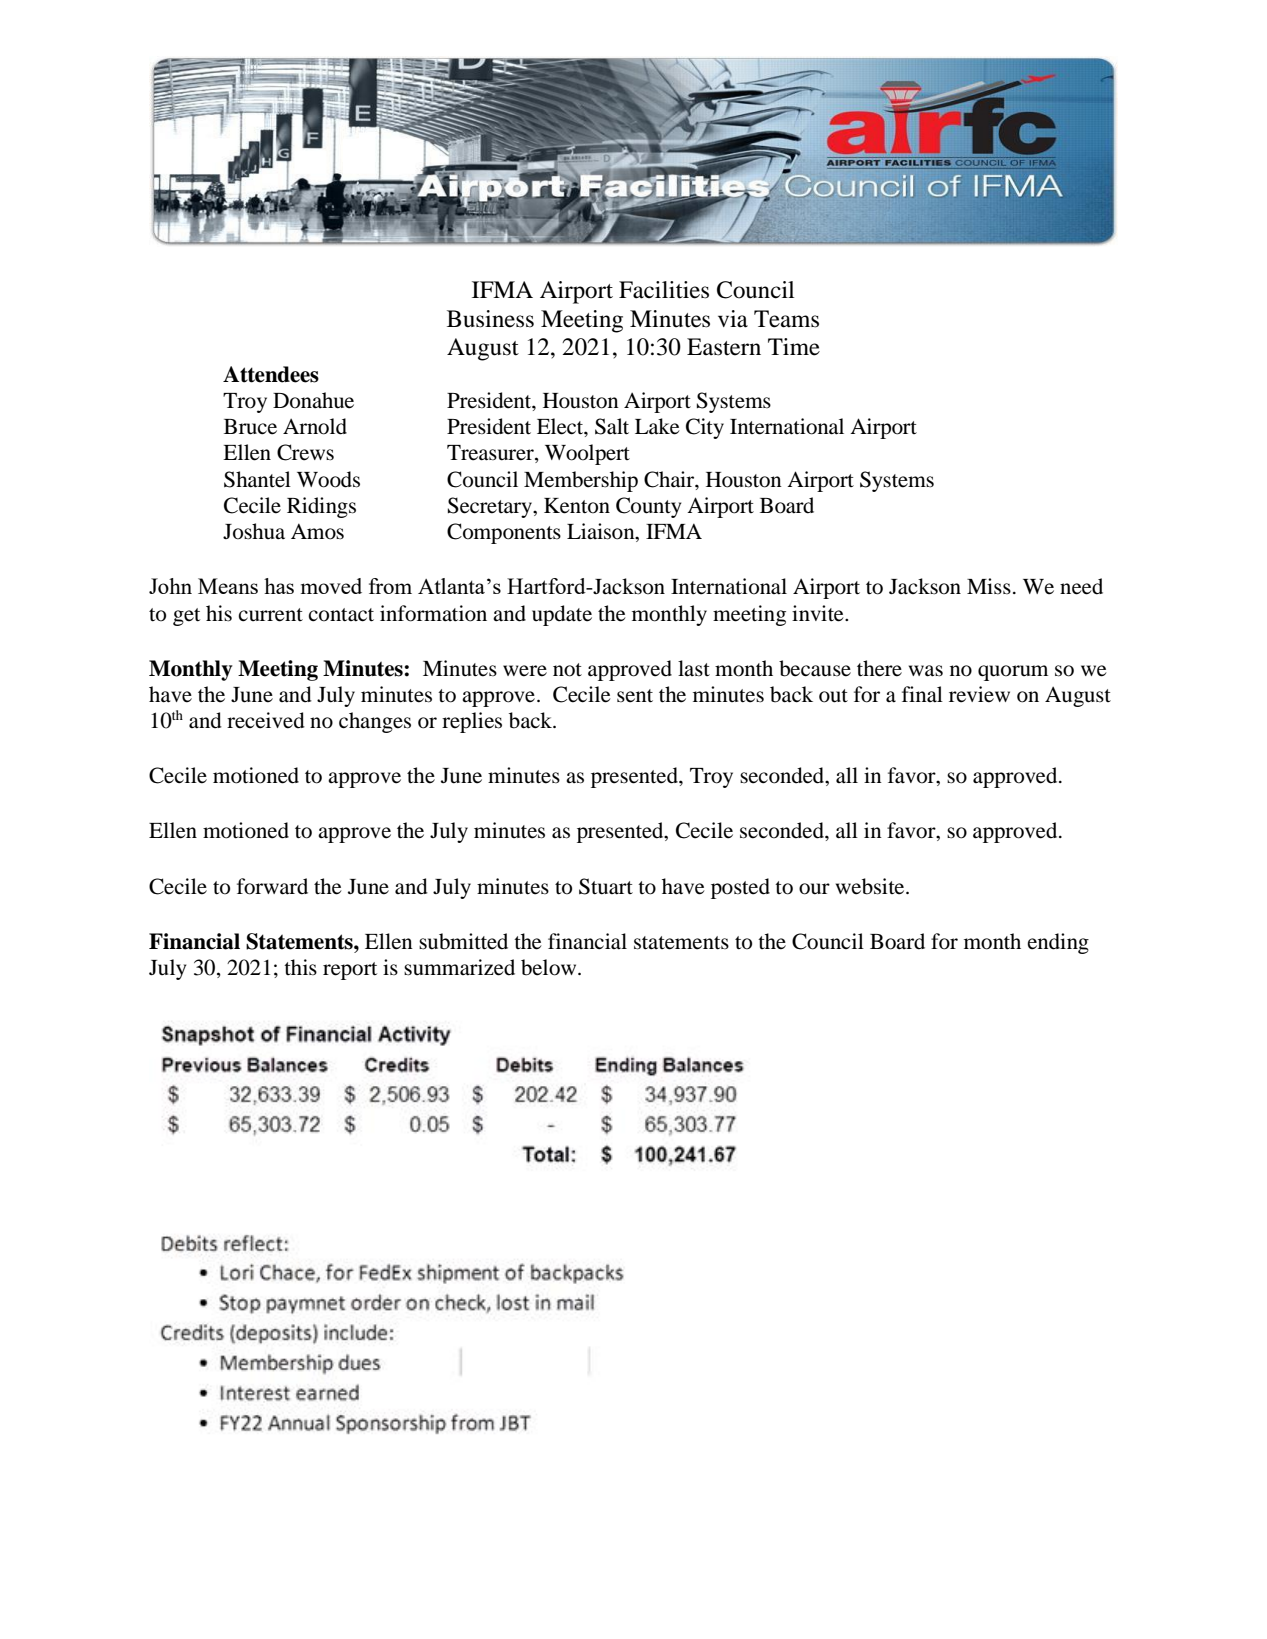 The image size is (1267, 1639). What do you see at coordinates (989, 586) in the image?
I see `Miss` at bounding box center [989, 586].
